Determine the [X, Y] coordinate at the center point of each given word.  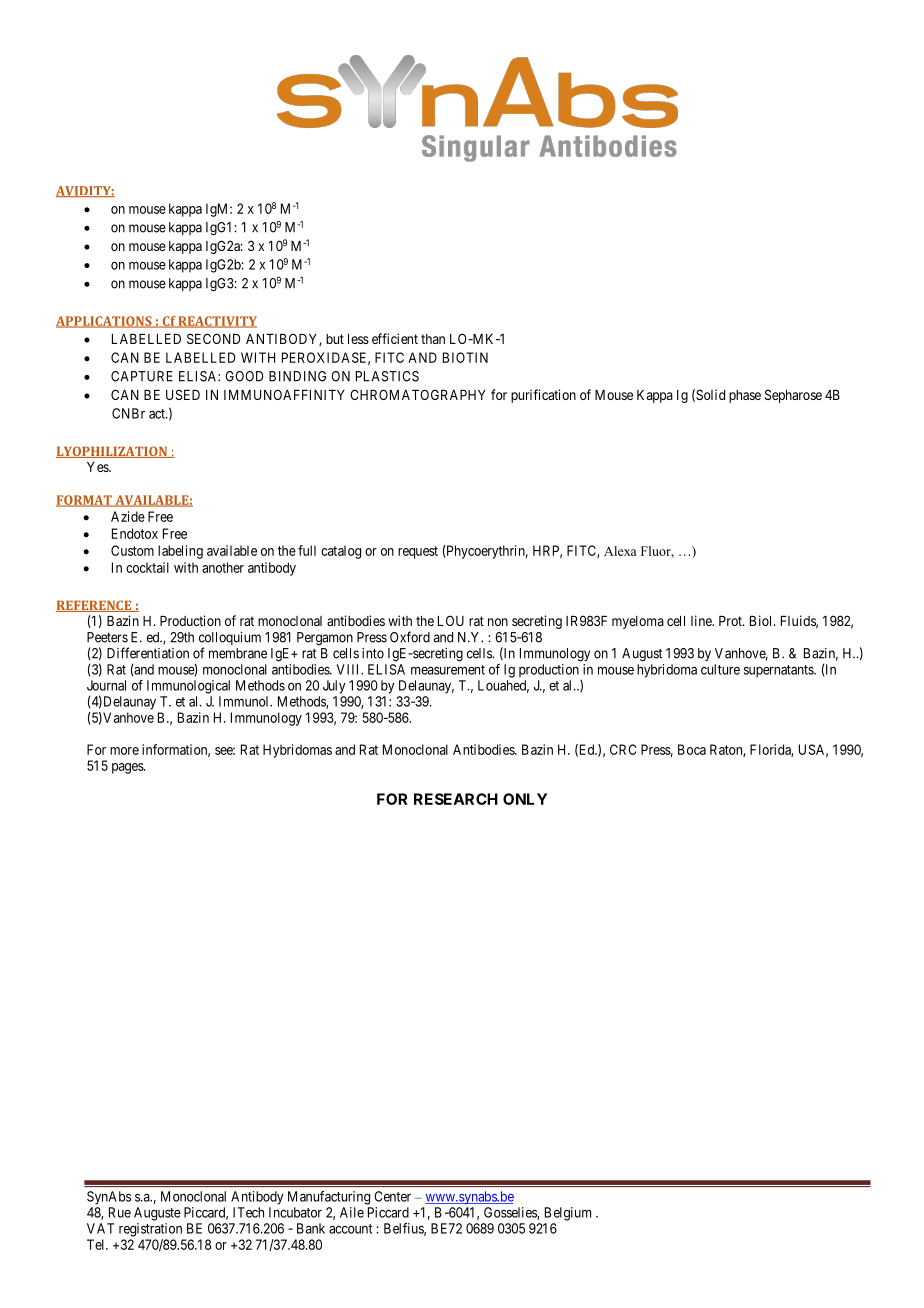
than [433, 339]
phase [745, 396]
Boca [692, 749]
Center [392, 1196]
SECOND [213, 338]
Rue [120, 1212]
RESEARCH [456, 799]
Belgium [568, 1214]
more [124, 751]
